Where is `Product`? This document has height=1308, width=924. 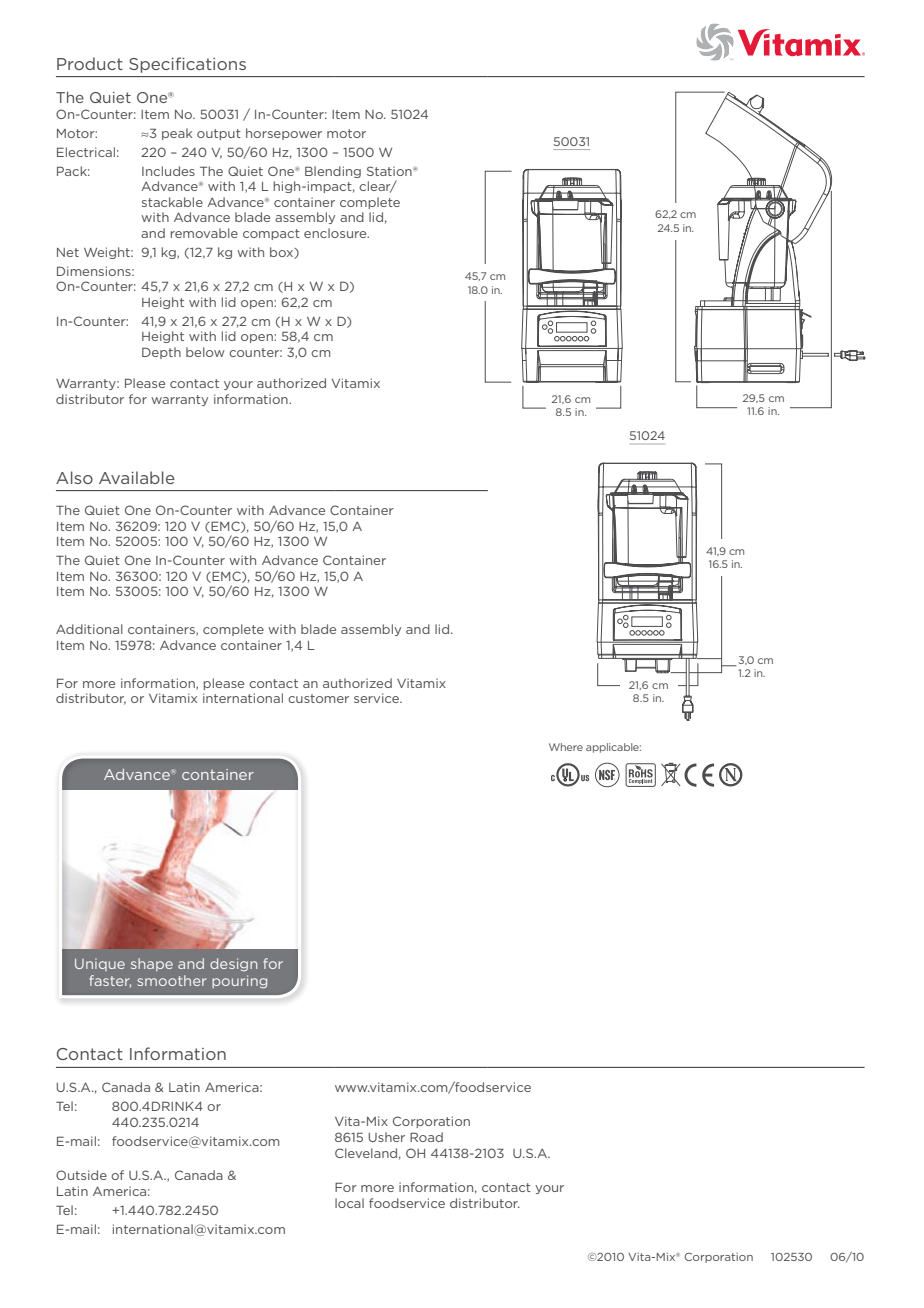
Product is located at coordinates (90, 63).
